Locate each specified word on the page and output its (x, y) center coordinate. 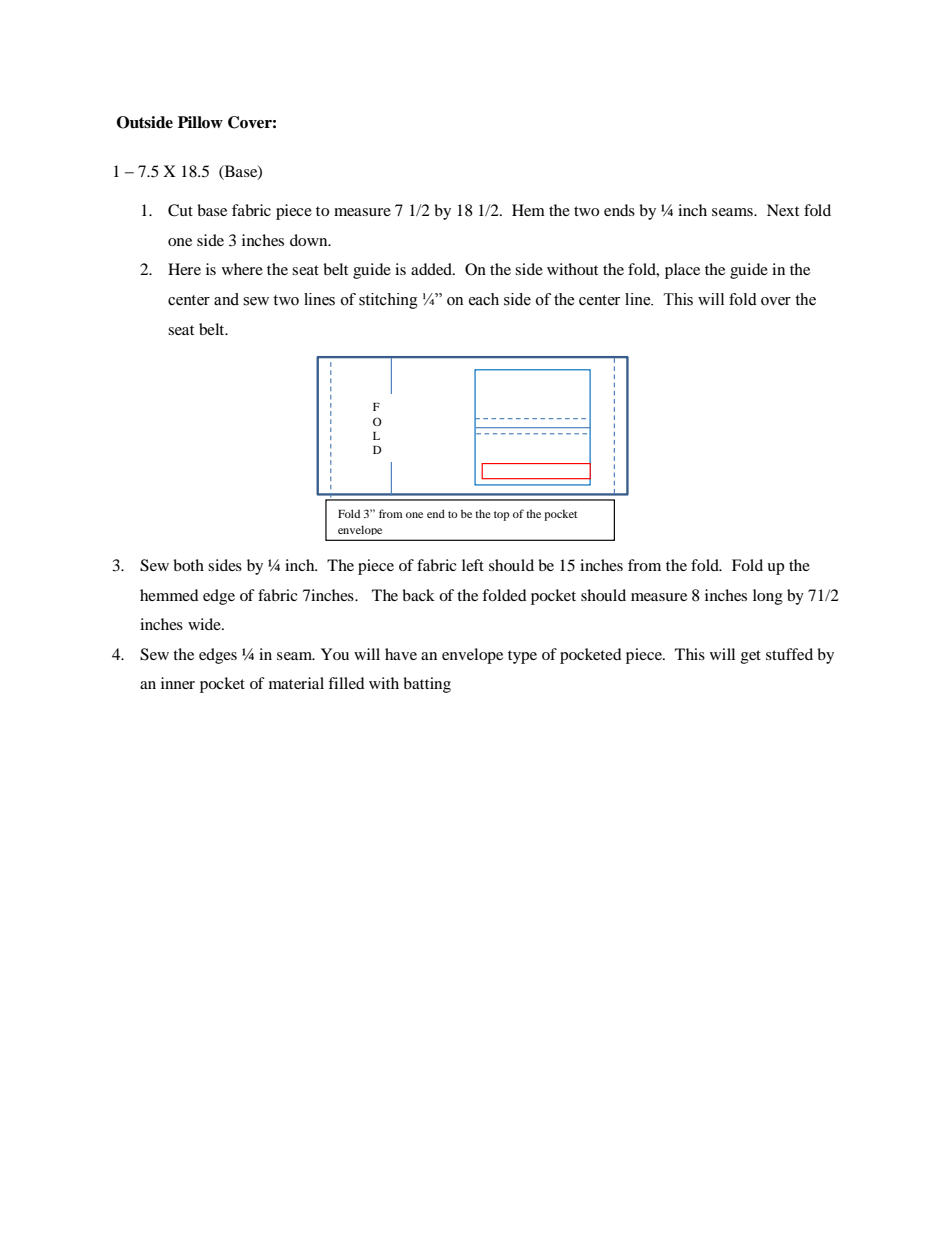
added (433, 269)
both (188, 565)
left (473, 565)
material (296, 683)
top (501, 516)
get (751, 657)
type (522, 657)
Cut (180, 210)
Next (783, 210)
